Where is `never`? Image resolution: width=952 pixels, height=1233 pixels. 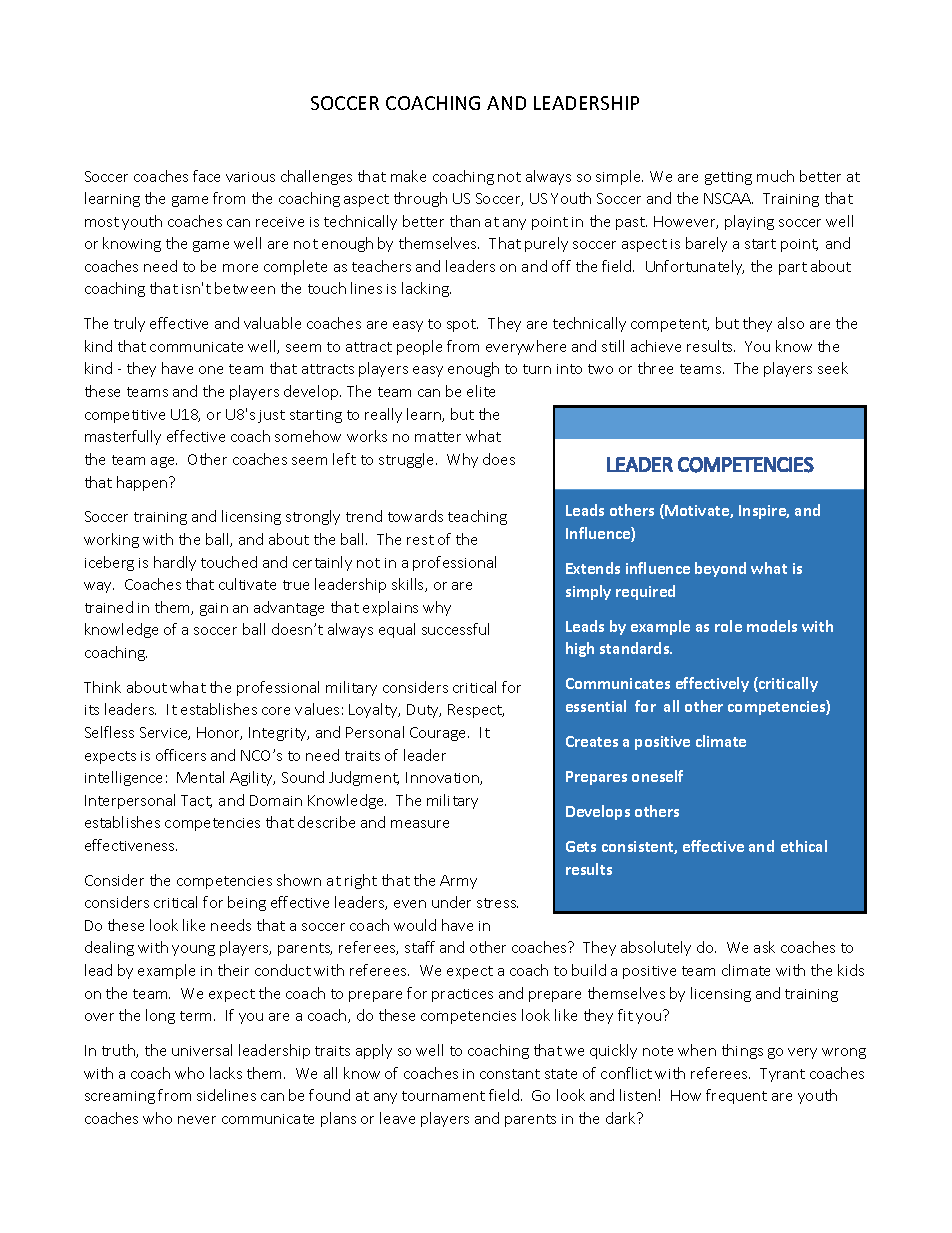 never is located at coordinates (197, 1120).
